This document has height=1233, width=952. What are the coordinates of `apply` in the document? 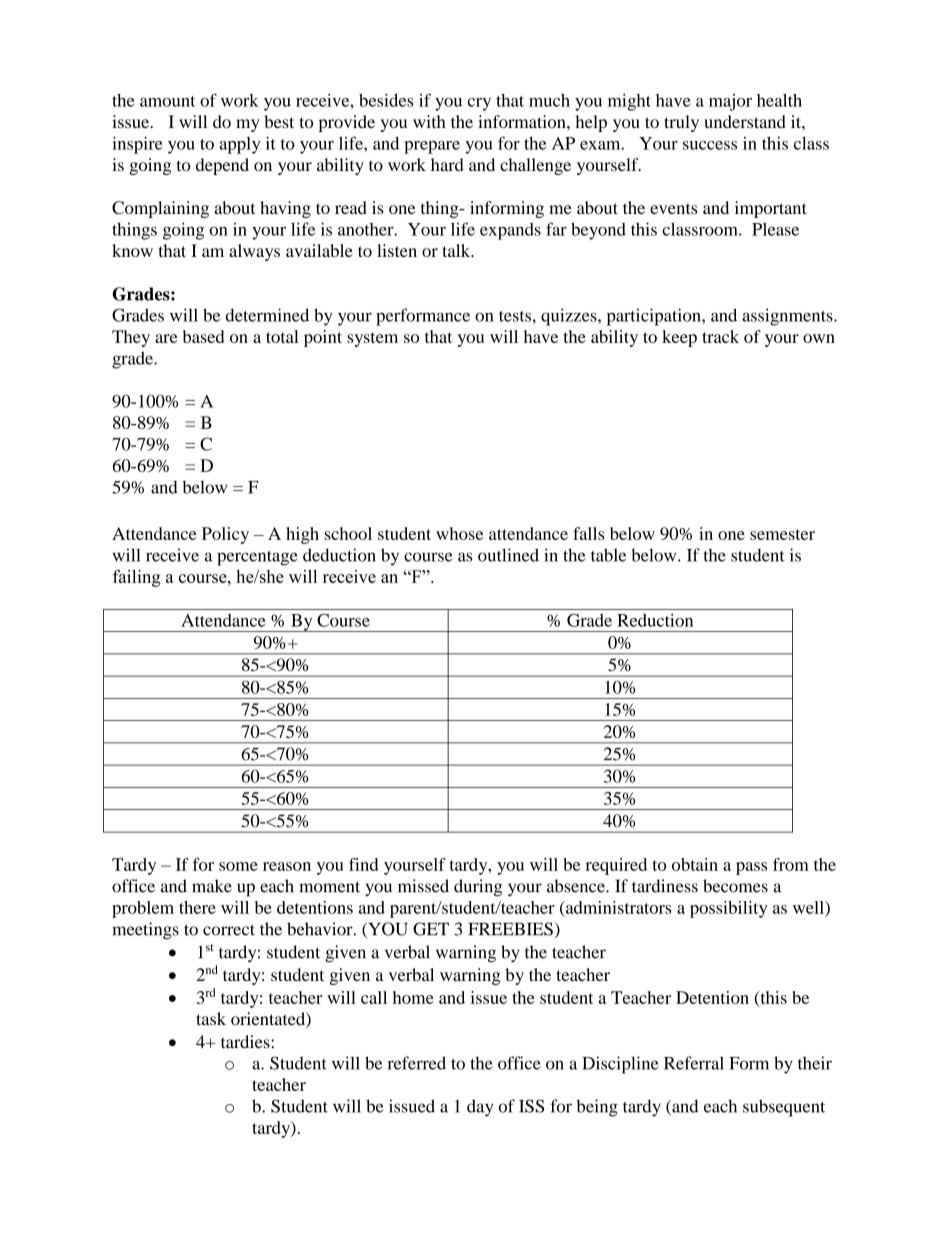 It's located at (240, 145).
